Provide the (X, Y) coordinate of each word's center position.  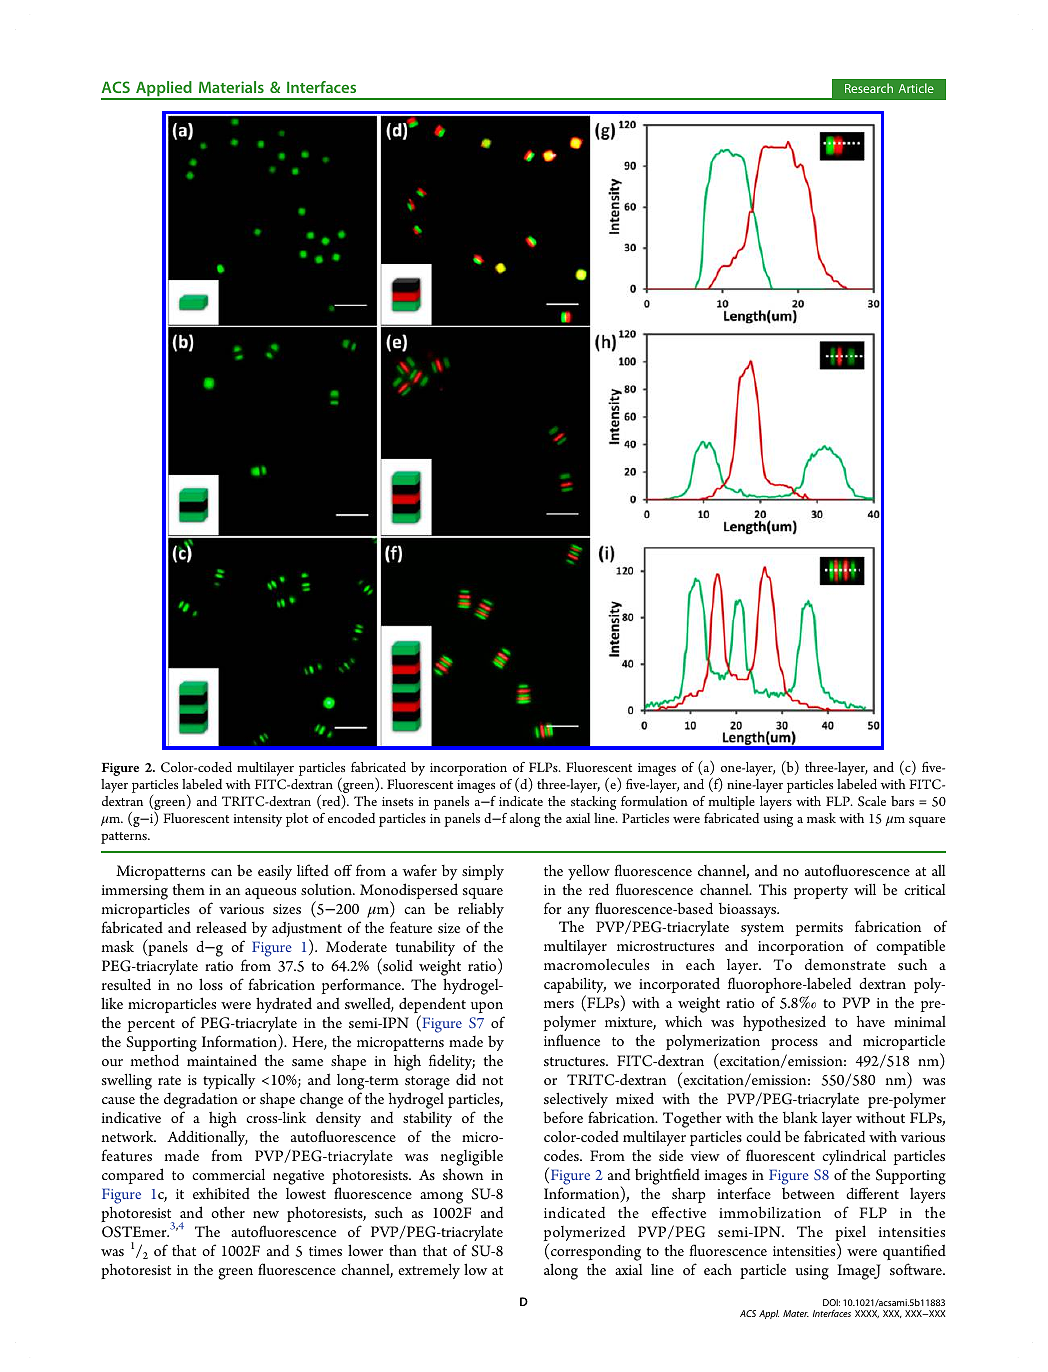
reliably (481, 910)
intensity (257, 820)
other (228, 1212)
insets (397, 801)
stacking (593, 803)
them (189, 889)
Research (869, 88)
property (821, 892)
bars (902, 801)
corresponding (596, 1253)
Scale (872, 801)
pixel (850, 1234)
